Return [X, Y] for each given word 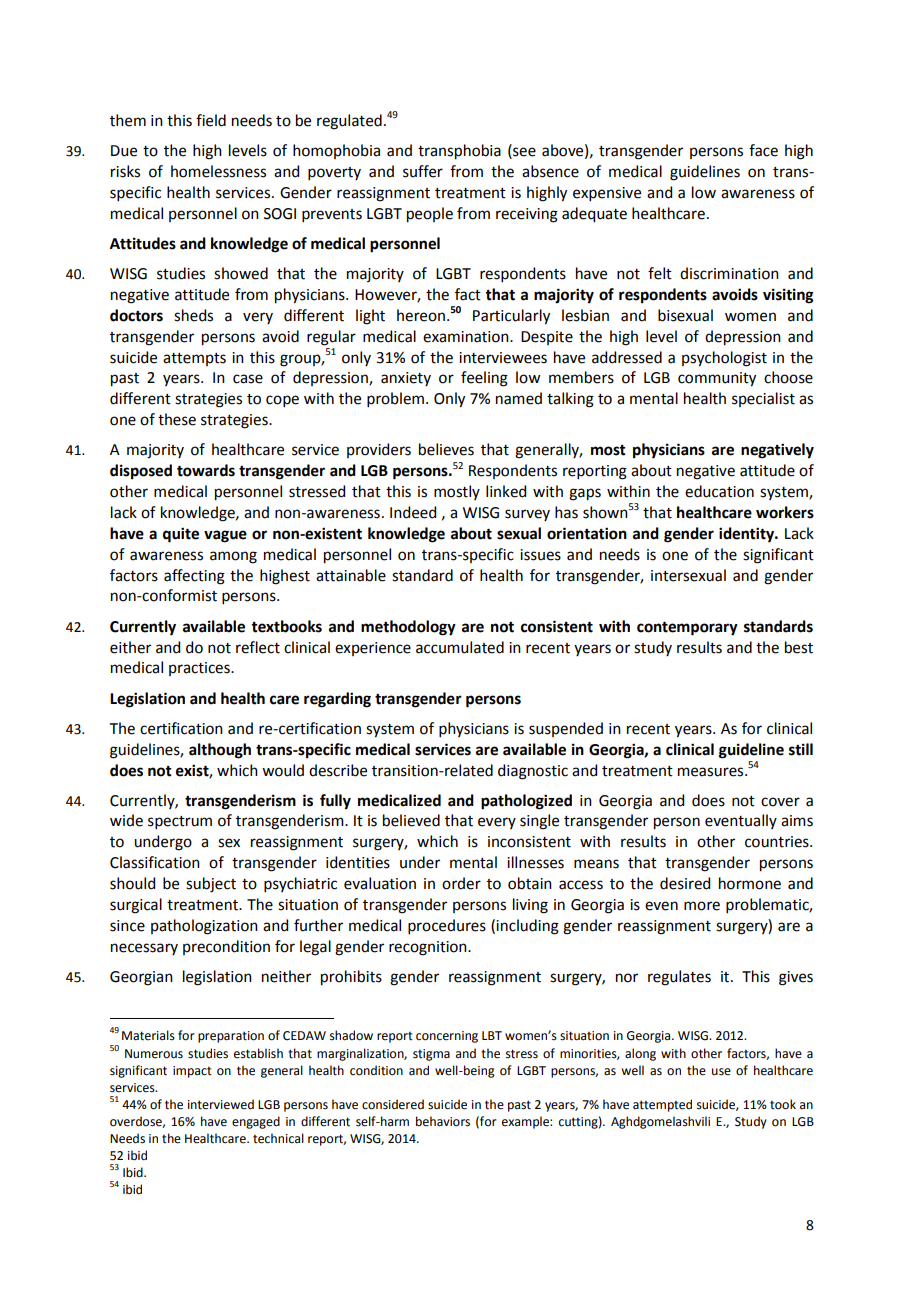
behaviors [443, 1121]
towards [206, 470]
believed [411, 820]
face [763, 150]
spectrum [180, 822]
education [719, 491]
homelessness [218, 171]
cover [780, 802]
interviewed [221, 1104]
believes [446, 449]
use [721, 1072]
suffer [423, 171]
